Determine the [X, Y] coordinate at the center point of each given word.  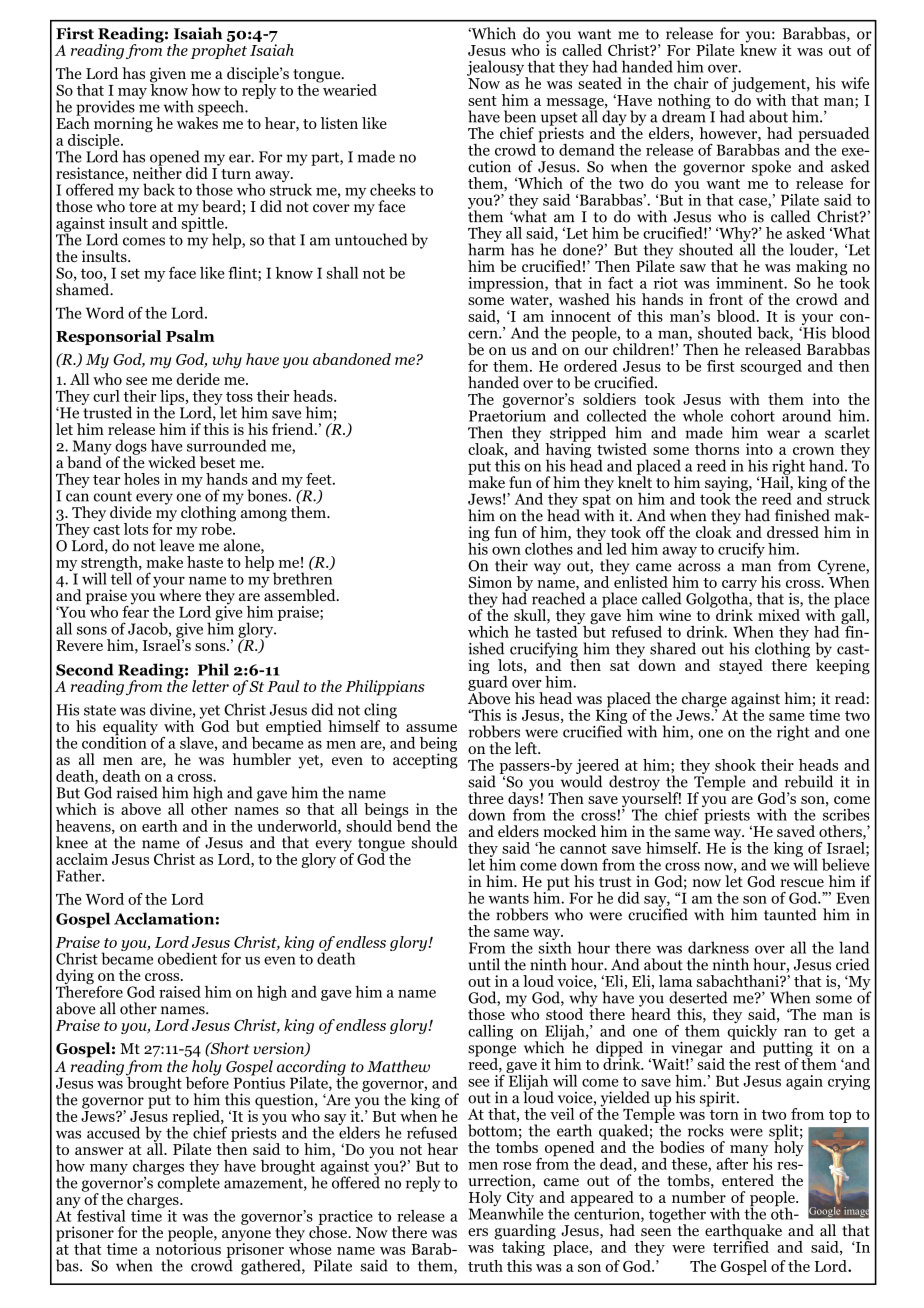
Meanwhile [506, 1212]
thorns [717, 449]
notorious [188, 1248]
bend [413, 824]
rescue [802, 883]
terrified [741, 1245]
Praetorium [507, 414]
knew [758, 48]
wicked [172, 462]
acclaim [82, 859]
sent [482, 101]
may [131, 94]
